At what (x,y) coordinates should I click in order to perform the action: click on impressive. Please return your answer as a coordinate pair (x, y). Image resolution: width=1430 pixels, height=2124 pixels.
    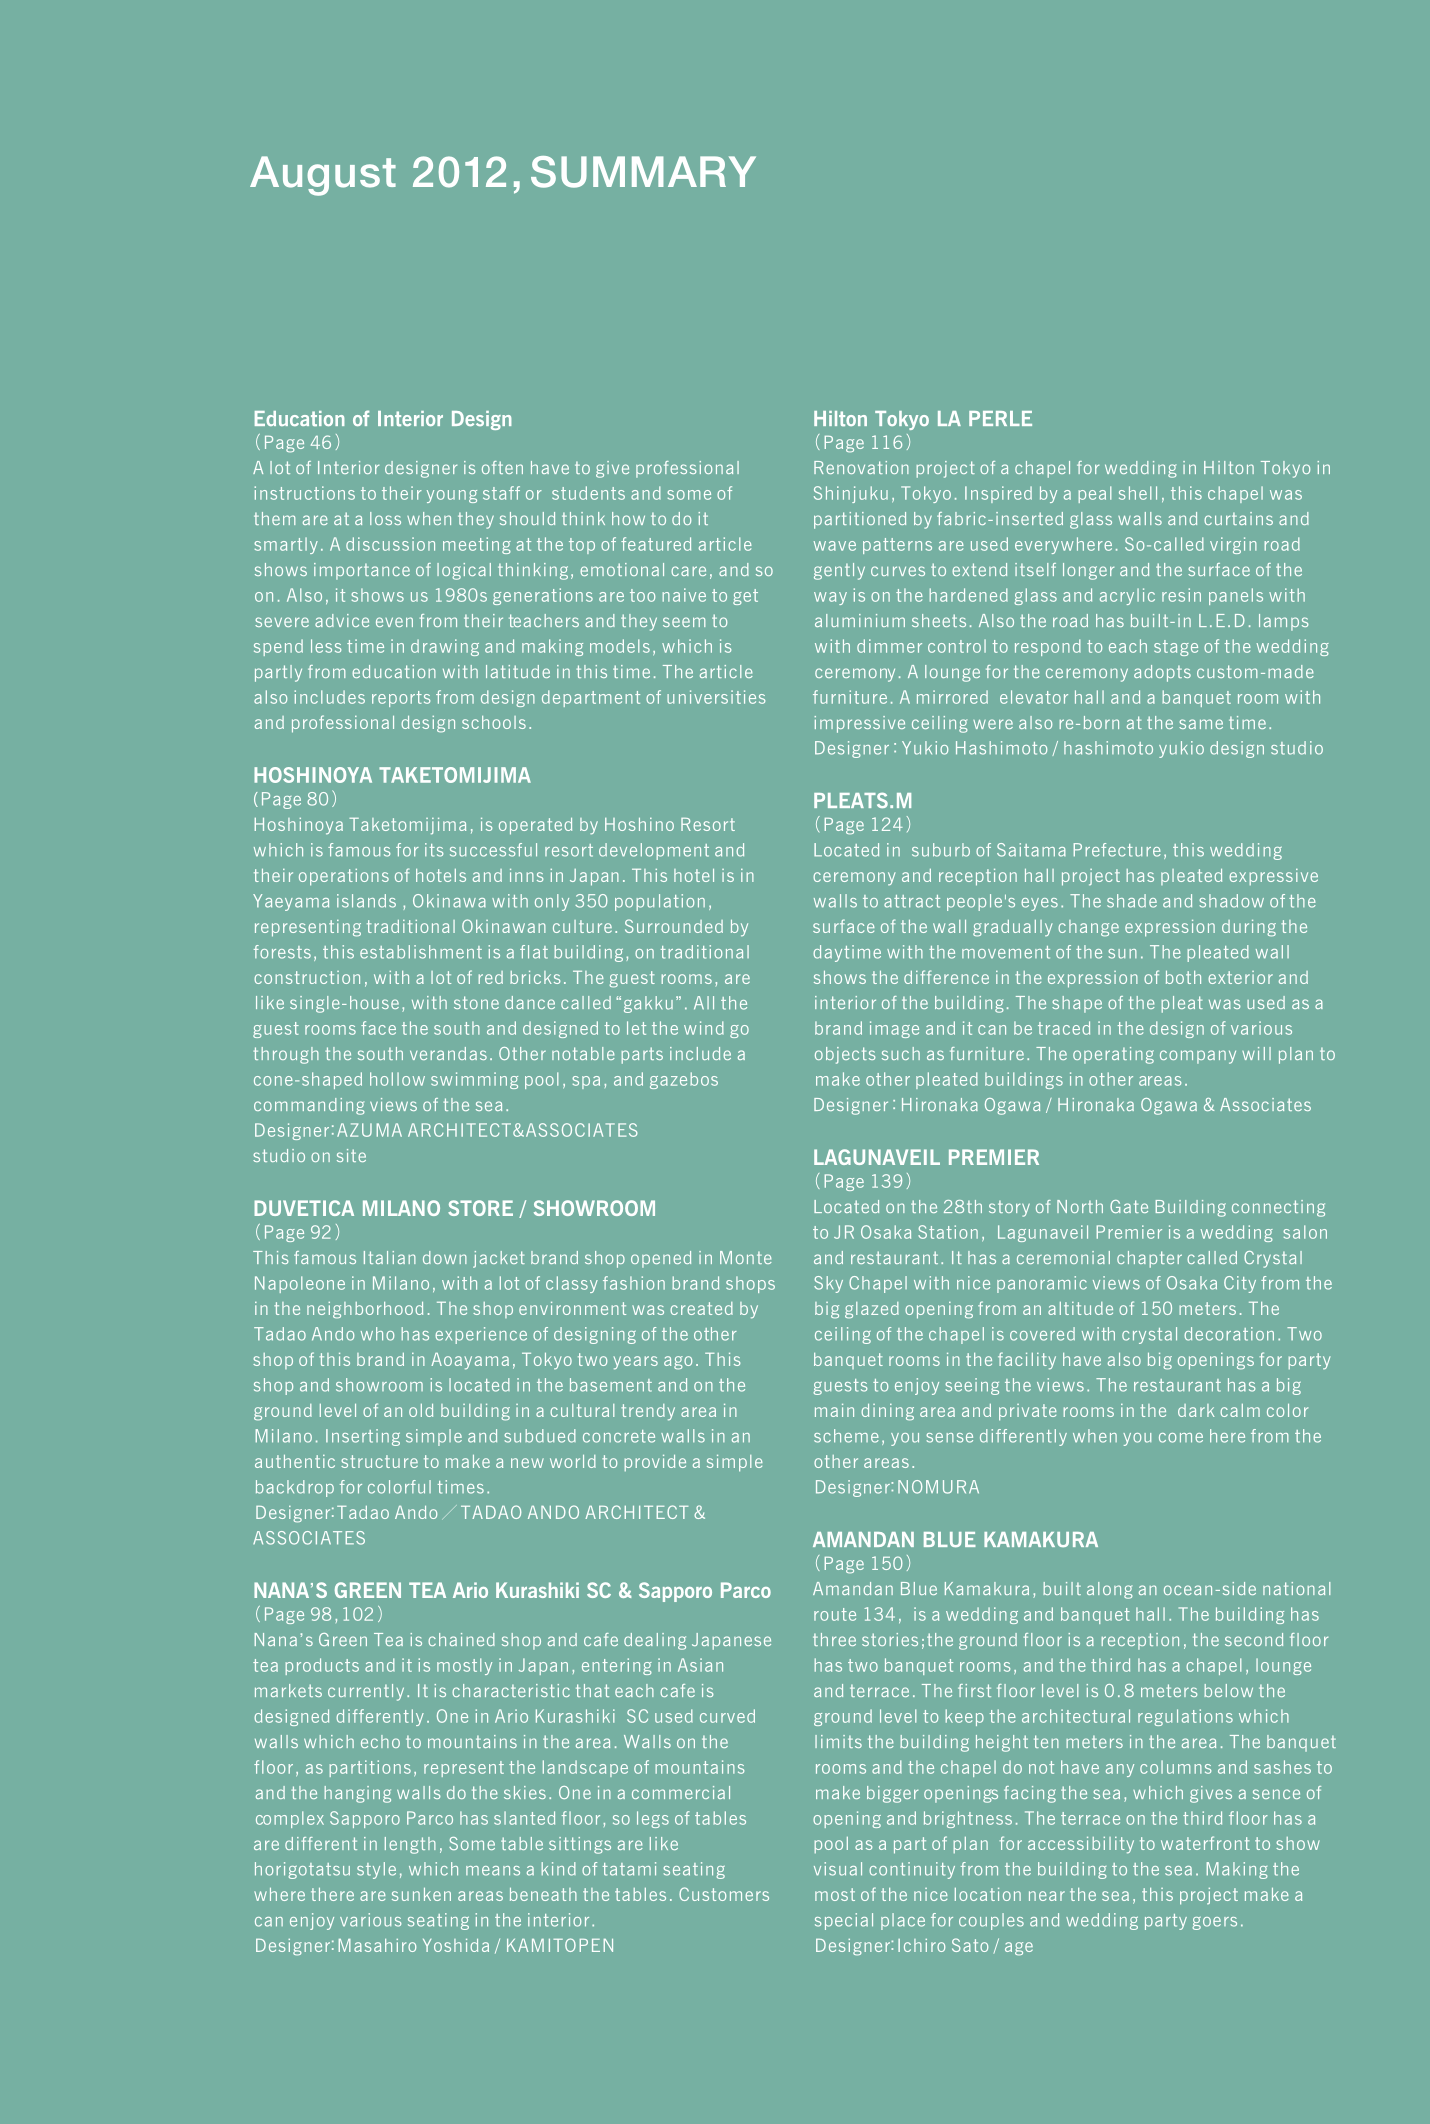
    Looking at the image, I should click on (859, 724).
